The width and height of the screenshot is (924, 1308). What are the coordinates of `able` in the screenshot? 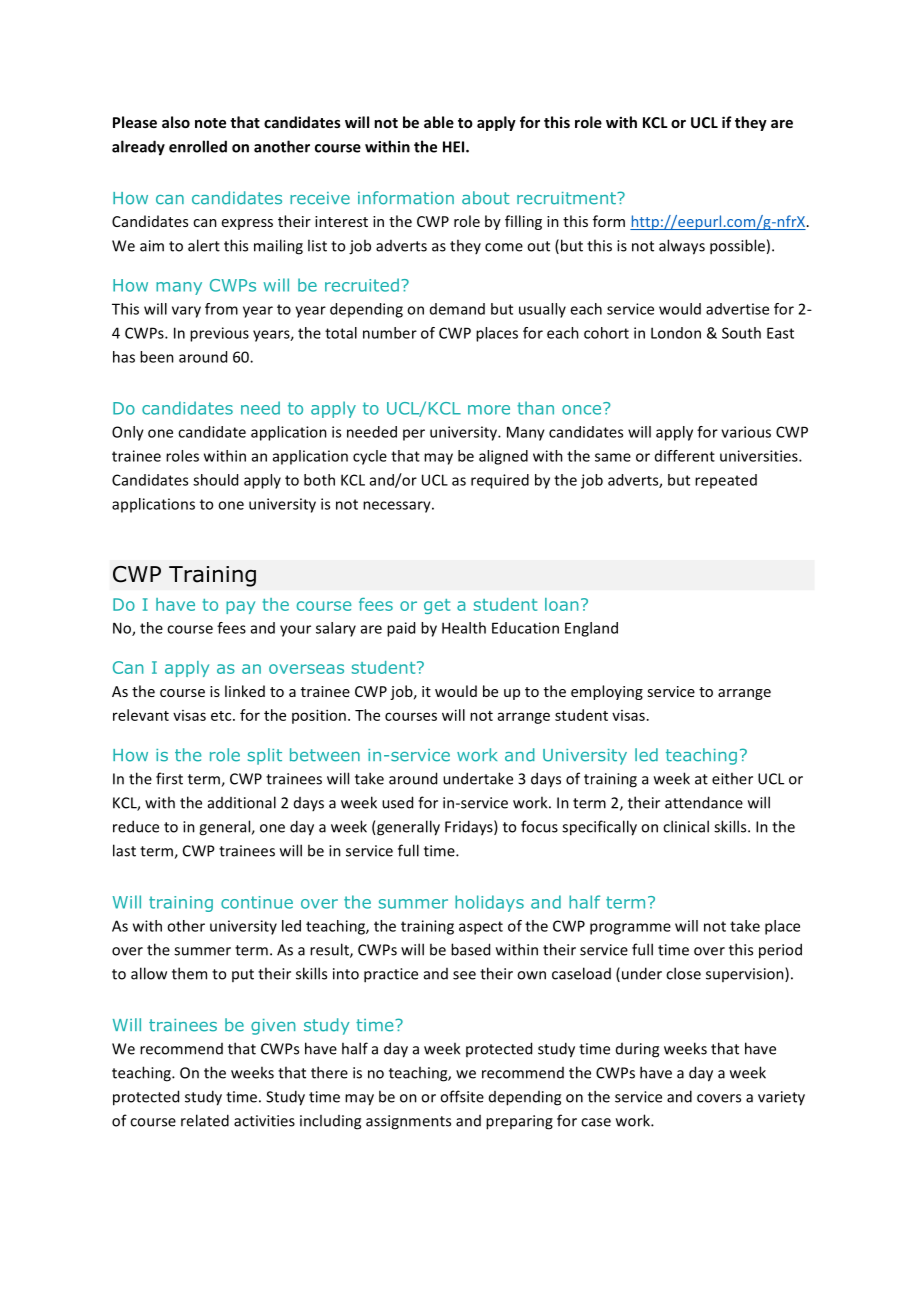 It's located at (439, 122).
